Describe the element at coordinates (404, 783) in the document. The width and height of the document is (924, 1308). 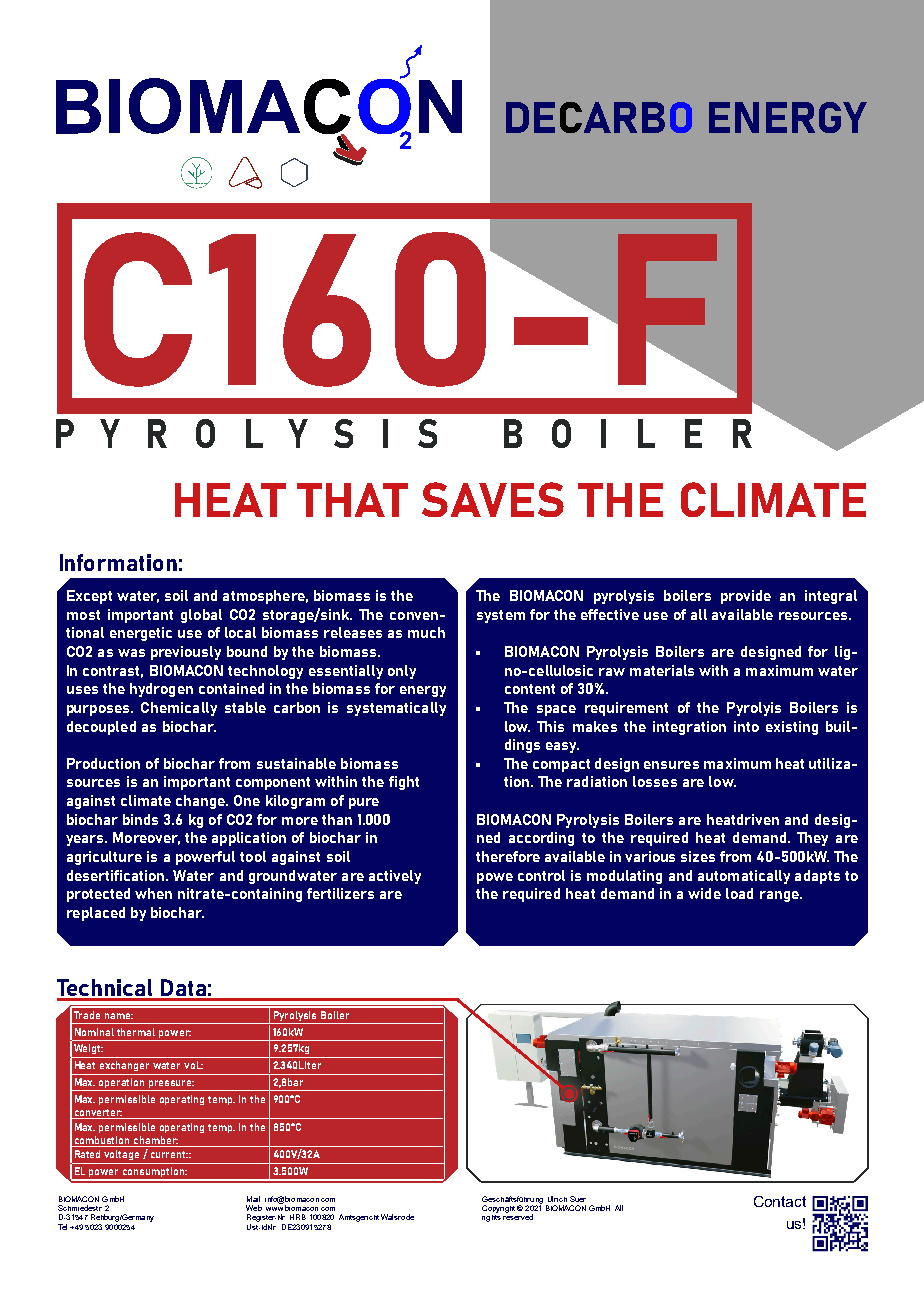
I see `fight` at that location.
